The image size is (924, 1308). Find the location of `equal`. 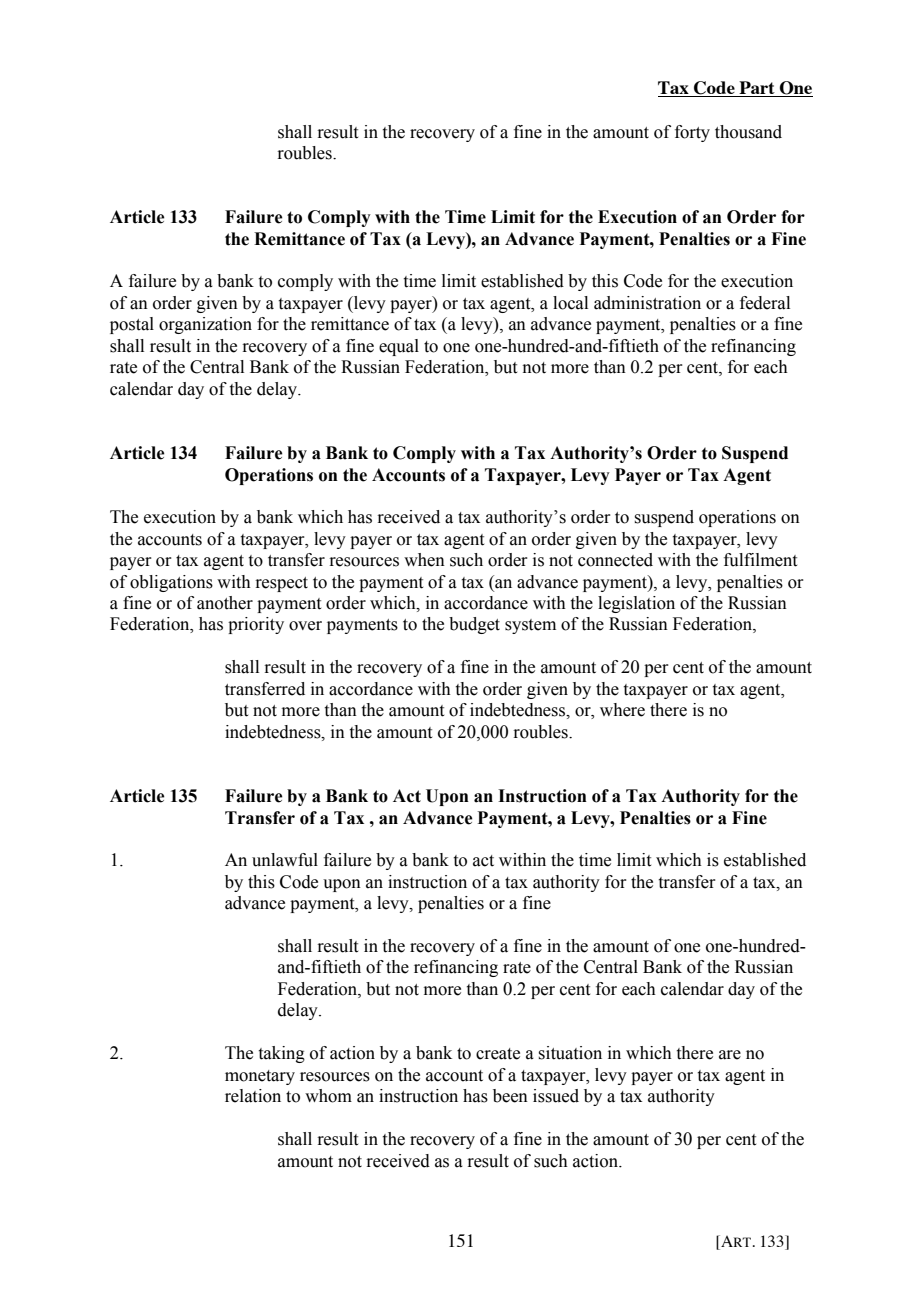

equal is located at coordinates (399, 347).
